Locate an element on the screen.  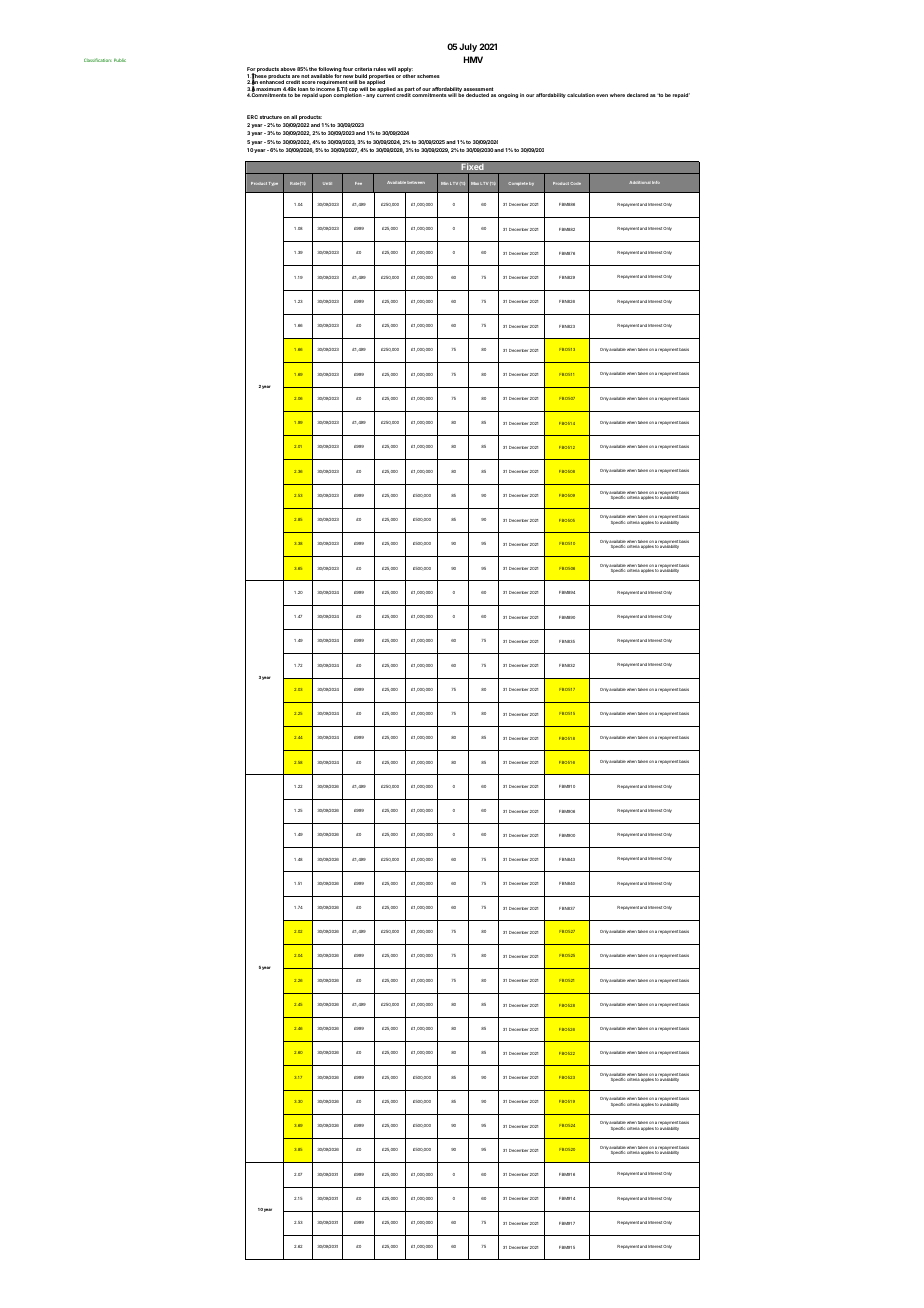
Fee is located at coordinates (358, 183).
